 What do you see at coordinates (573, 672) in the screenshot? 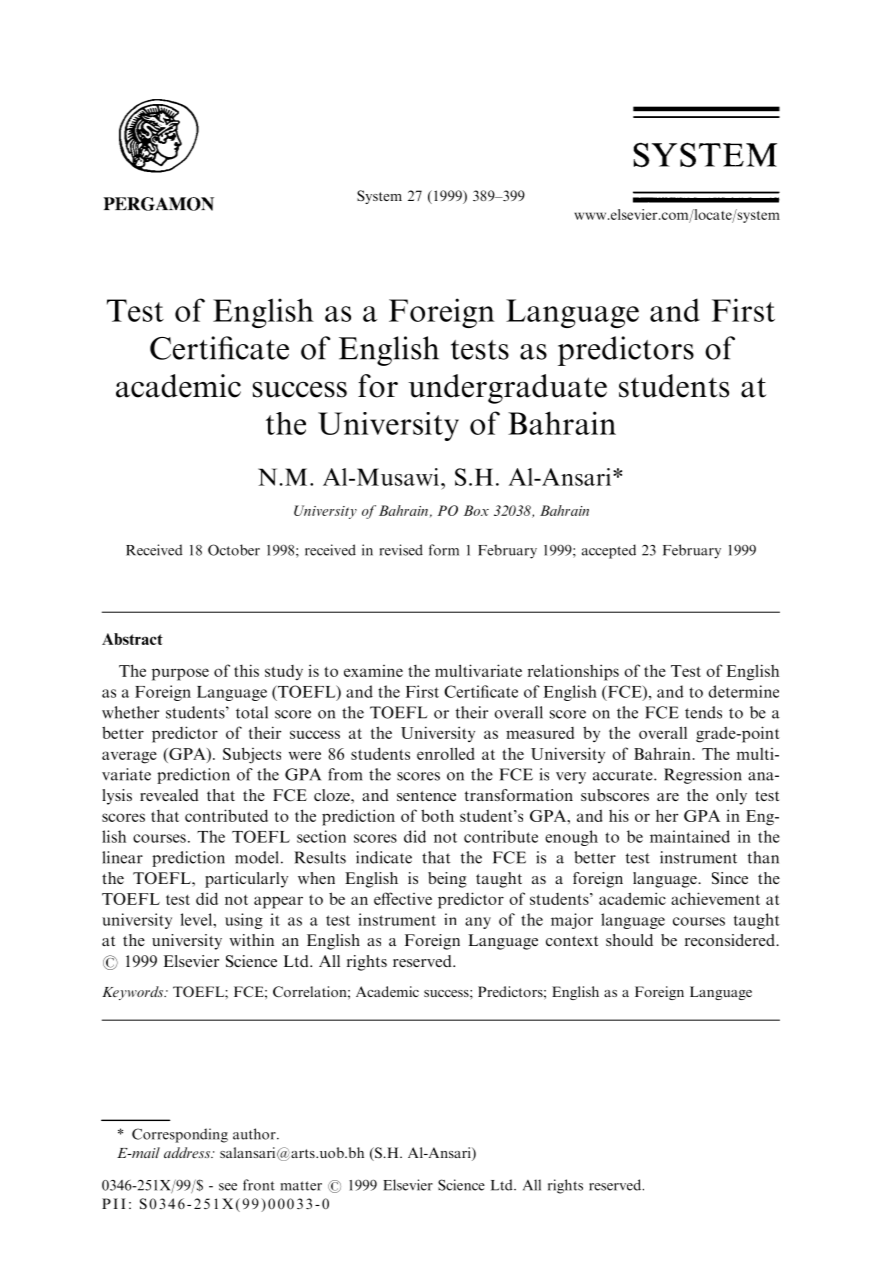
I see `relationships` at bounding box center [573, 672].
